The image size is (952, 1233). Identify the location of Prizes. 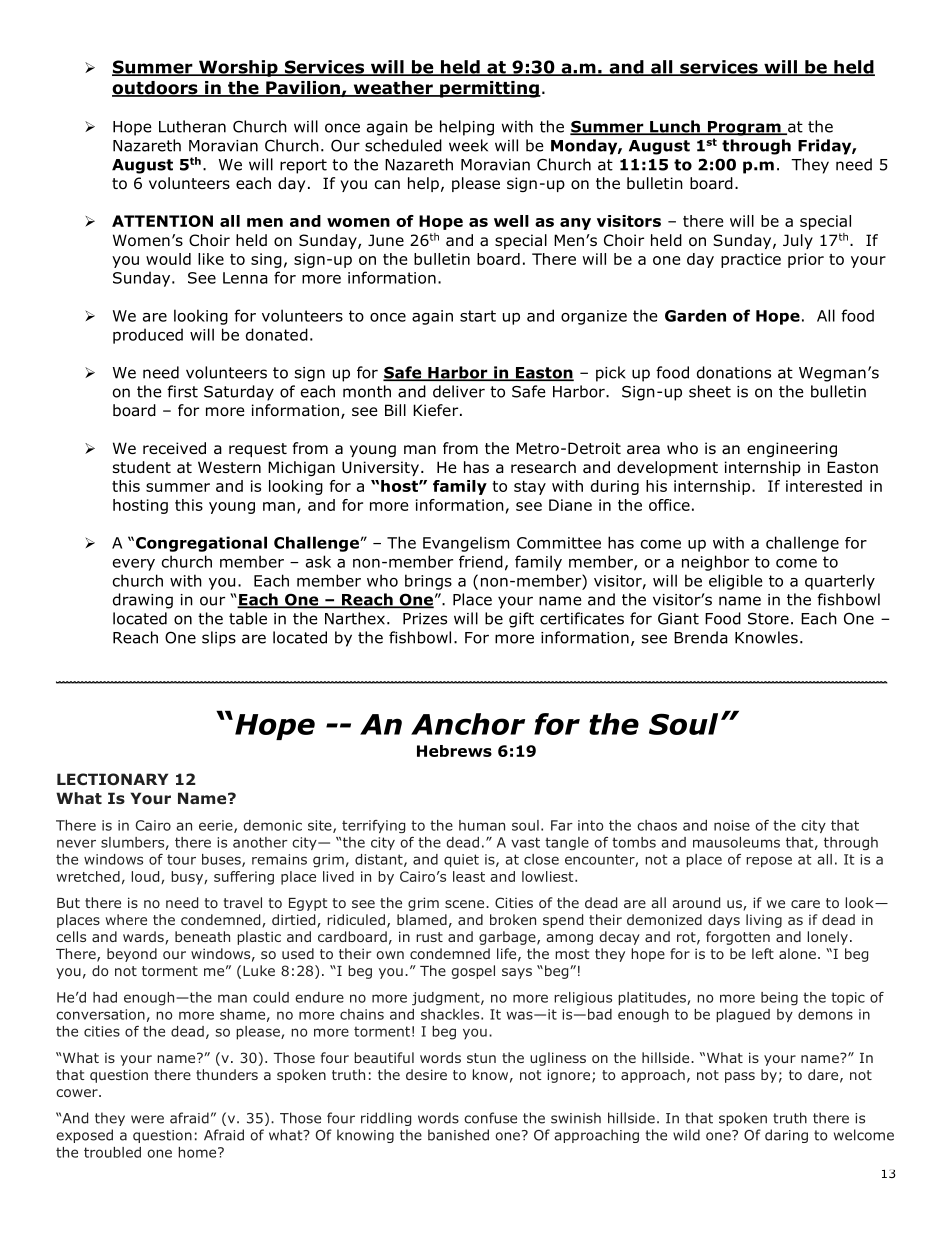
(425, 619).
